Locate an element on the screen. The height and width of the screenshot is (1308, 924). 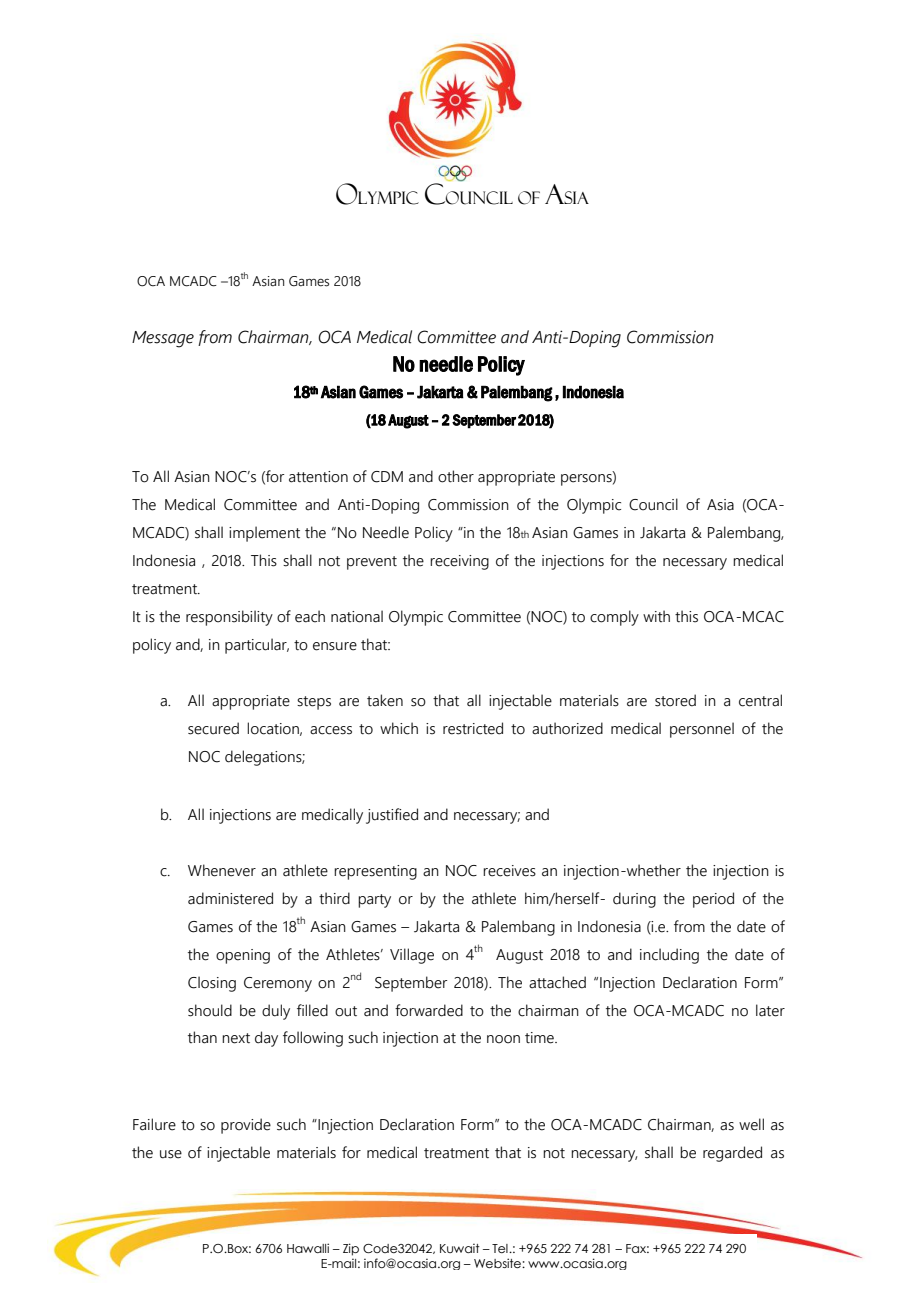
regarded is located at coordinates (732, 1154).
